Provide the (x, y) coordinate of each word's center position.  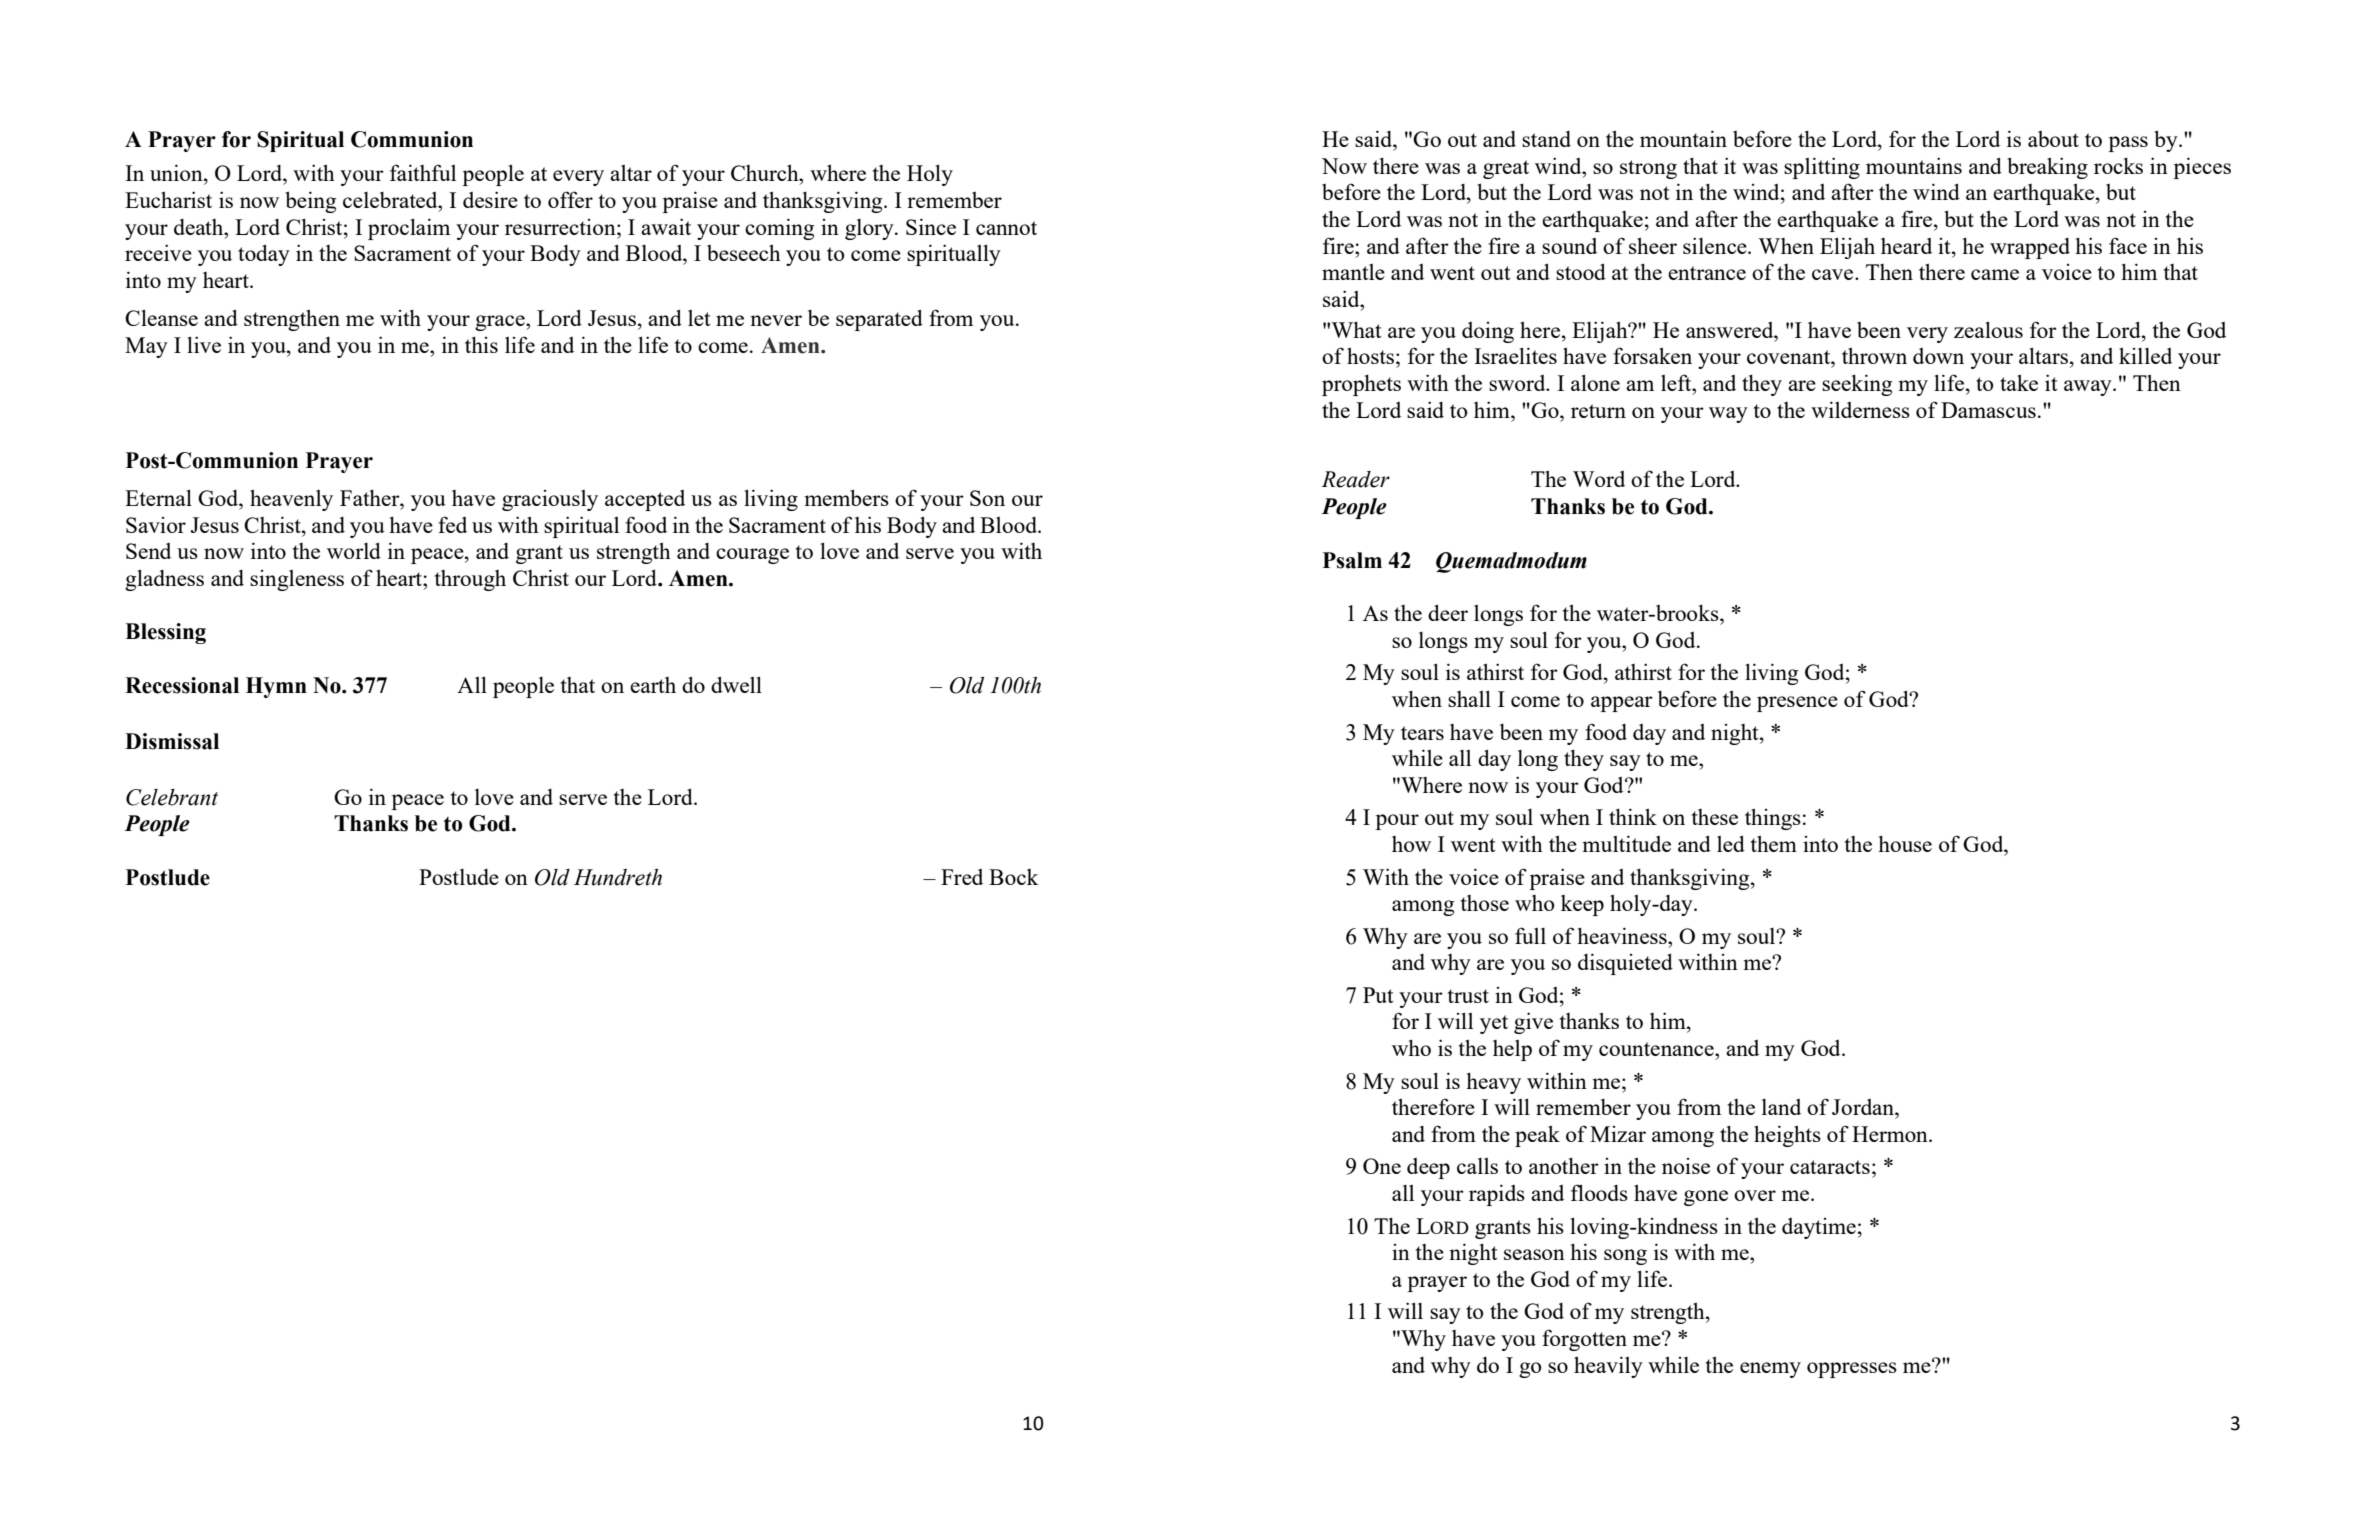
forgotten (1584, 1340)
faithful (423, 172)
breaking (2047, 168)
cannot (1006, 228)
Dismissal (172, 741)
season (1534, 1254)
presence (1797, 704)
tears (1422, 733)
